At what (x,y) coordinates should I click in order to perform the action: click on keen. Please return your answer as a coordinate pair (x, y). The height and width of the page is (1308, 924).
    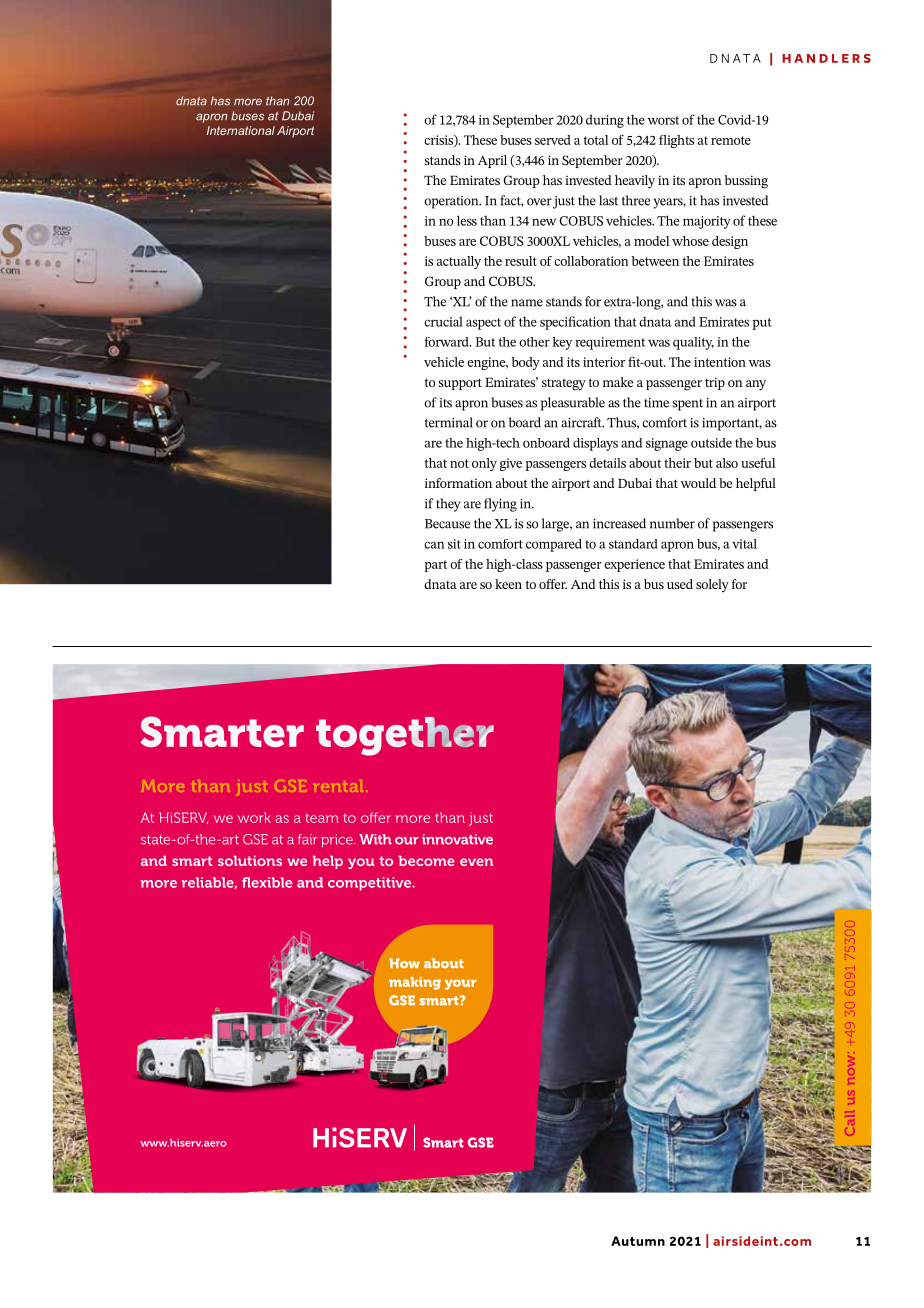
    Looking at the image, I should click on (508, 584).
